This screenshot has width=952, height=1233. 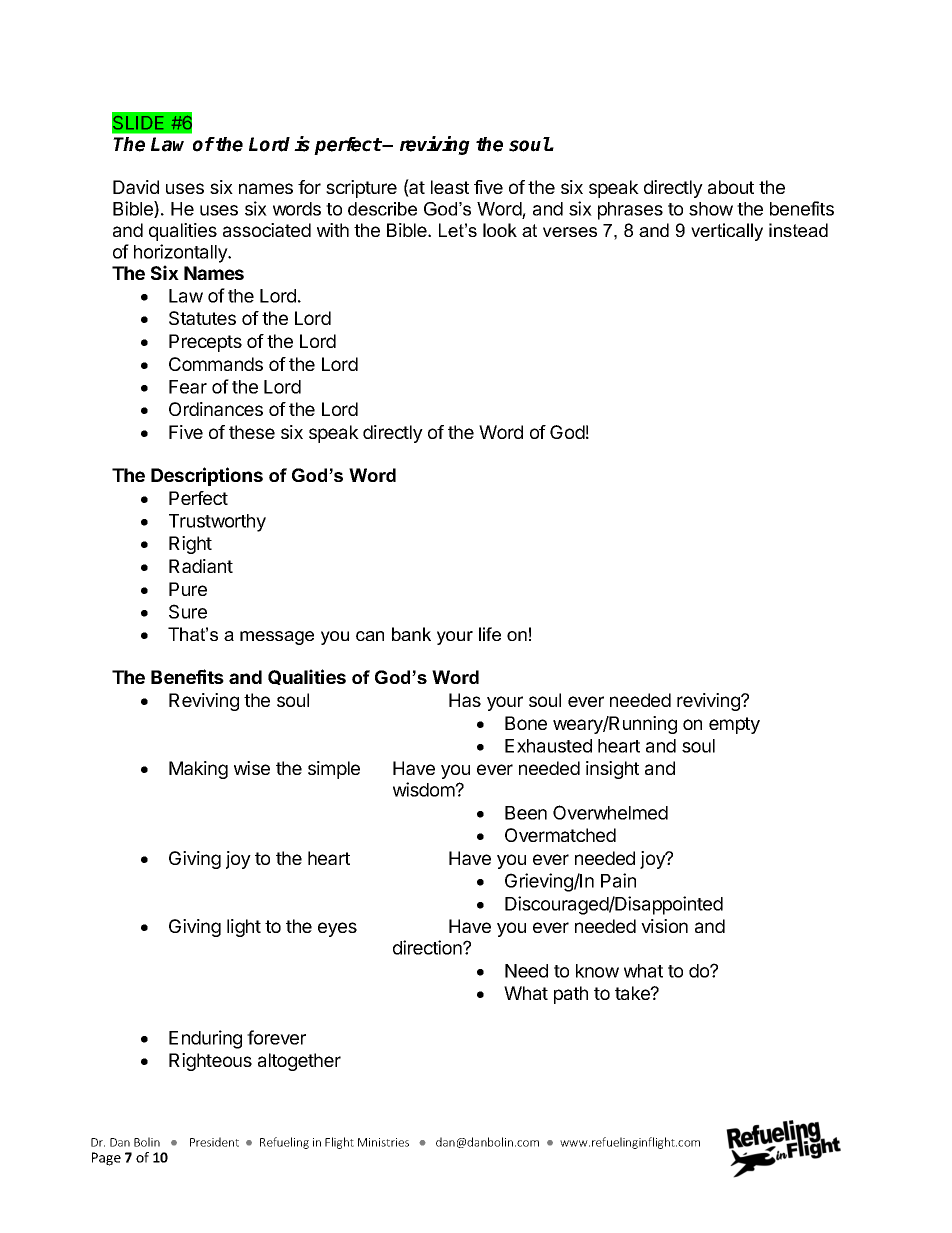 I want to click on Making, so click(x=198, y=770).
